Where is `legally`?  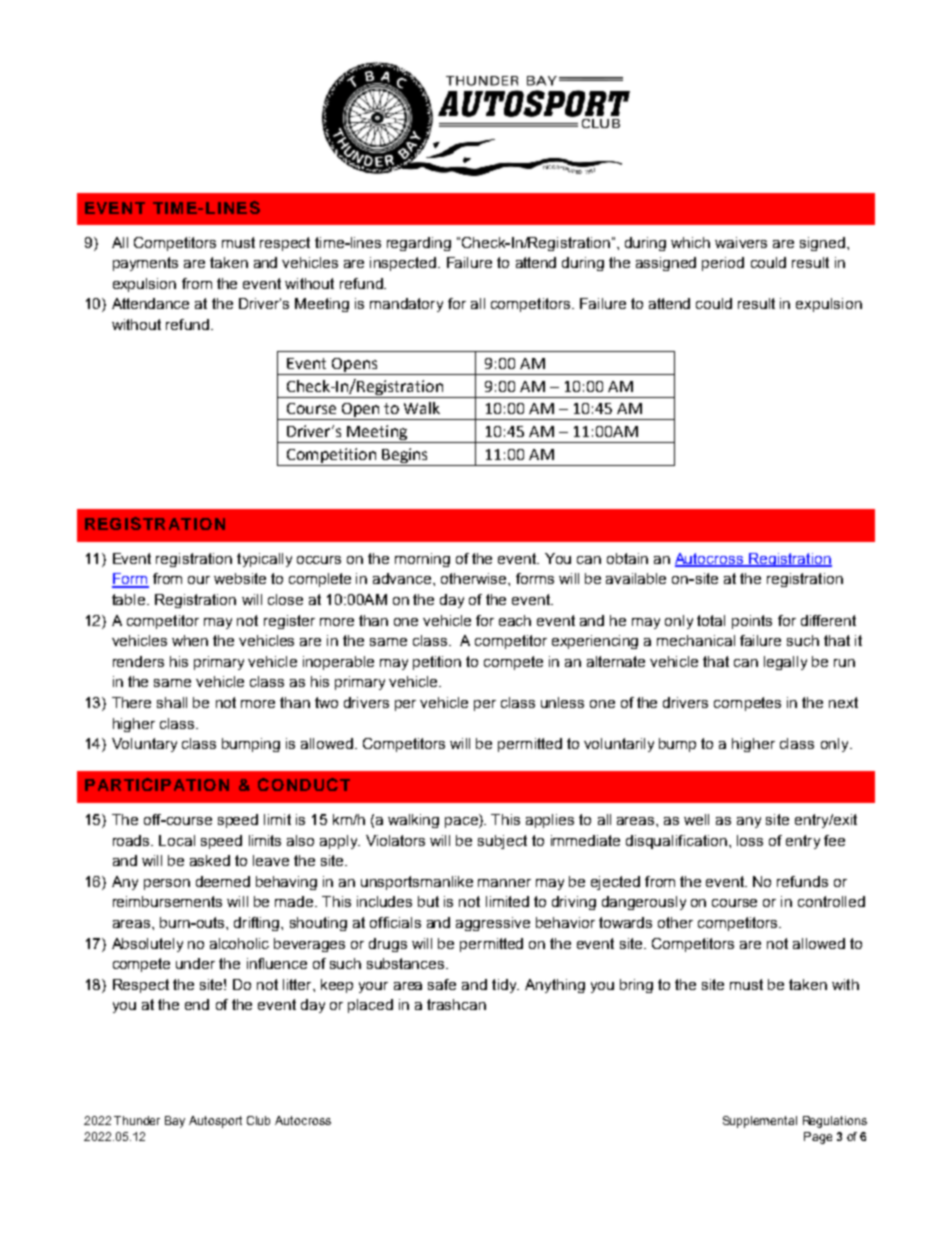 legally is located at coordinates (785, 663).
